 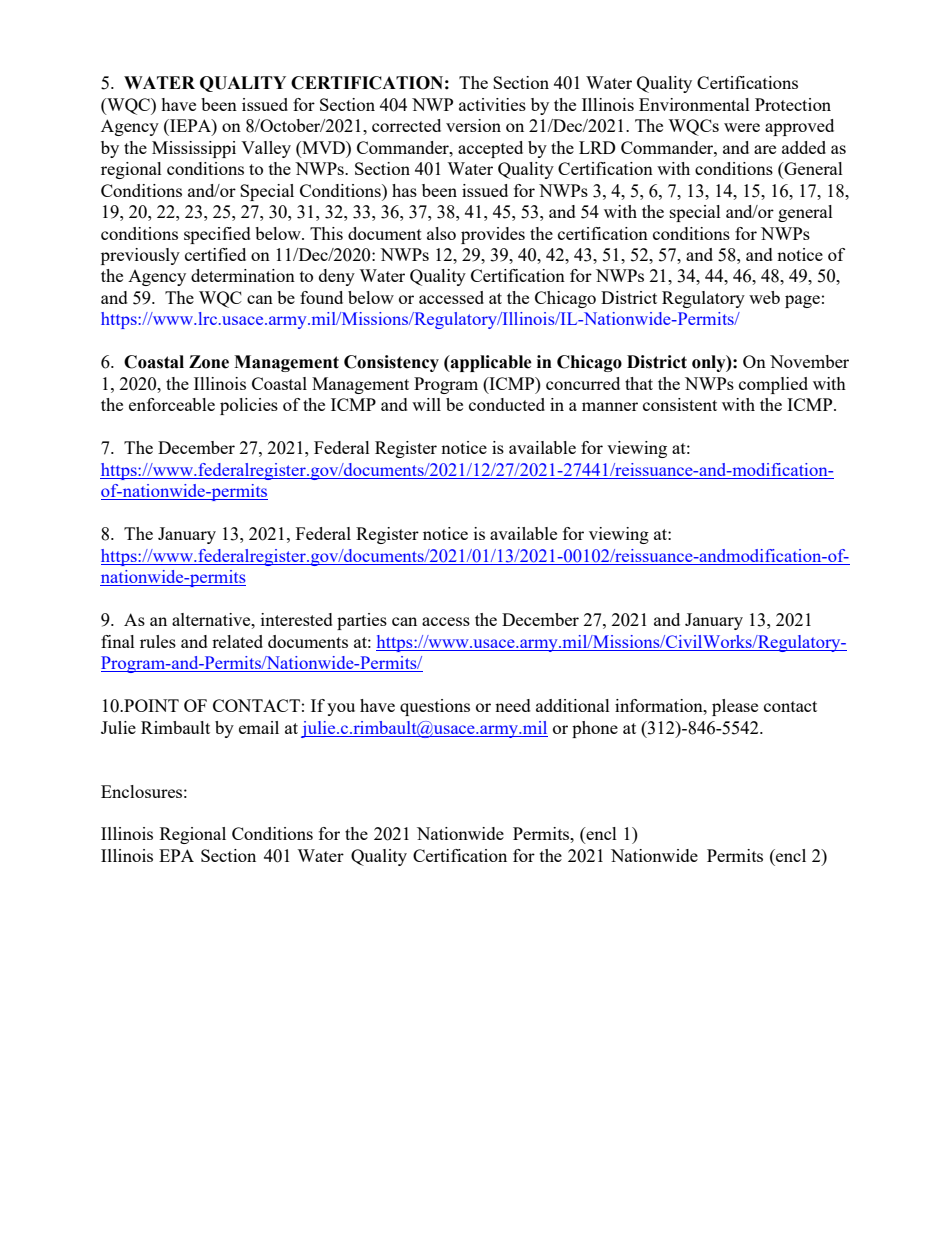 I want to click on will, so click(x=426, y=404).
